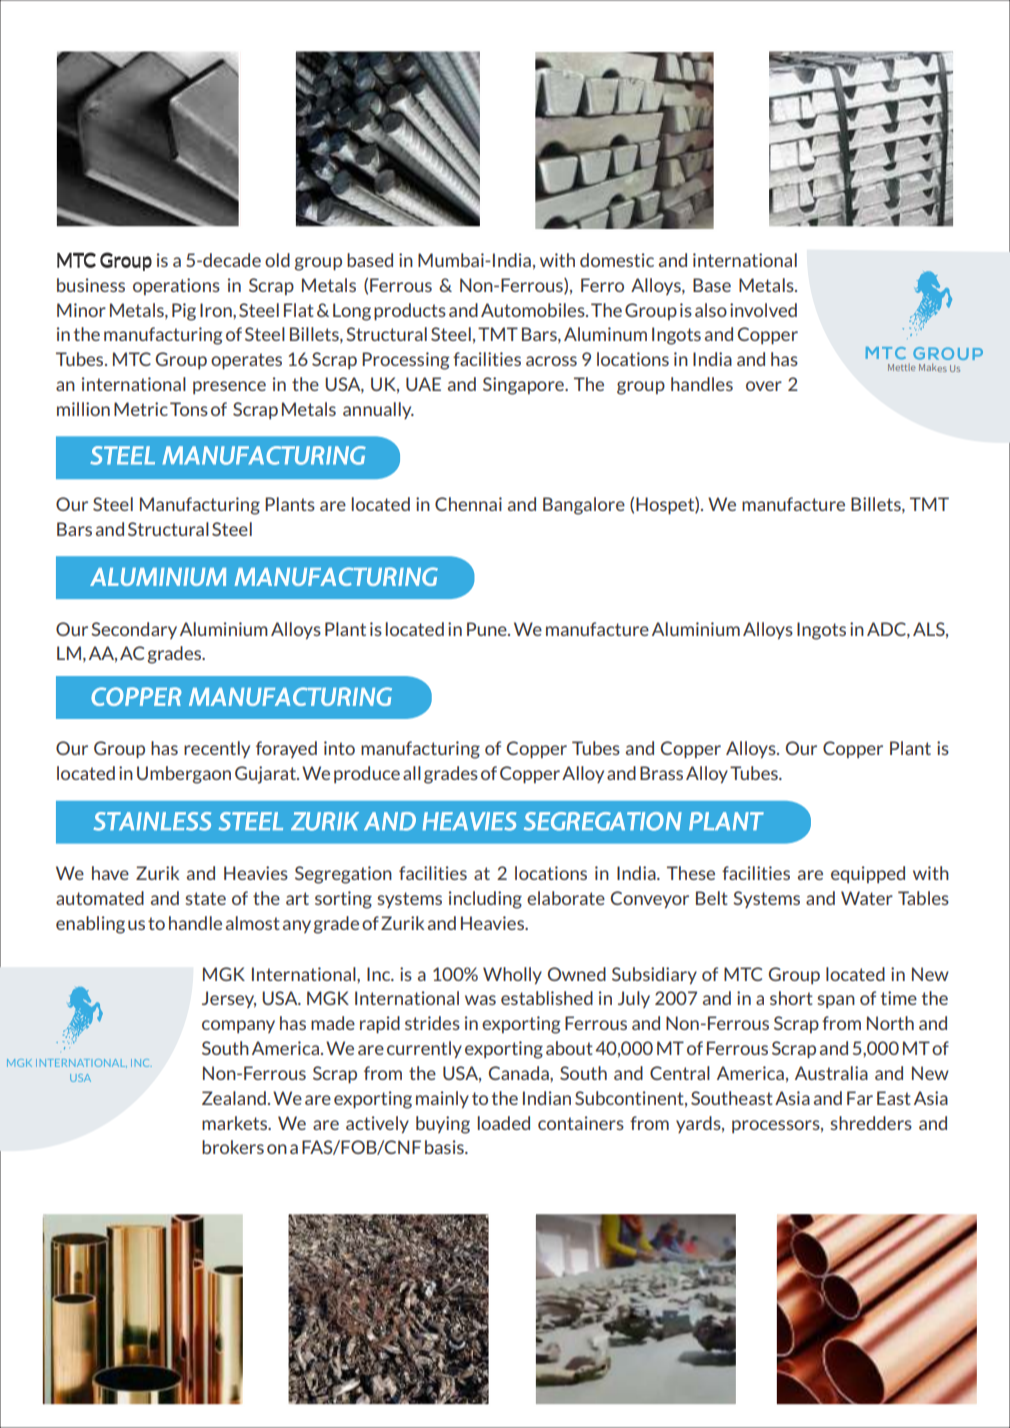 The height and width of the image is (1428, 1010). What do you see at coordinates (764, 386) in the image?
I see `over` at bounding box center [764, 386].
